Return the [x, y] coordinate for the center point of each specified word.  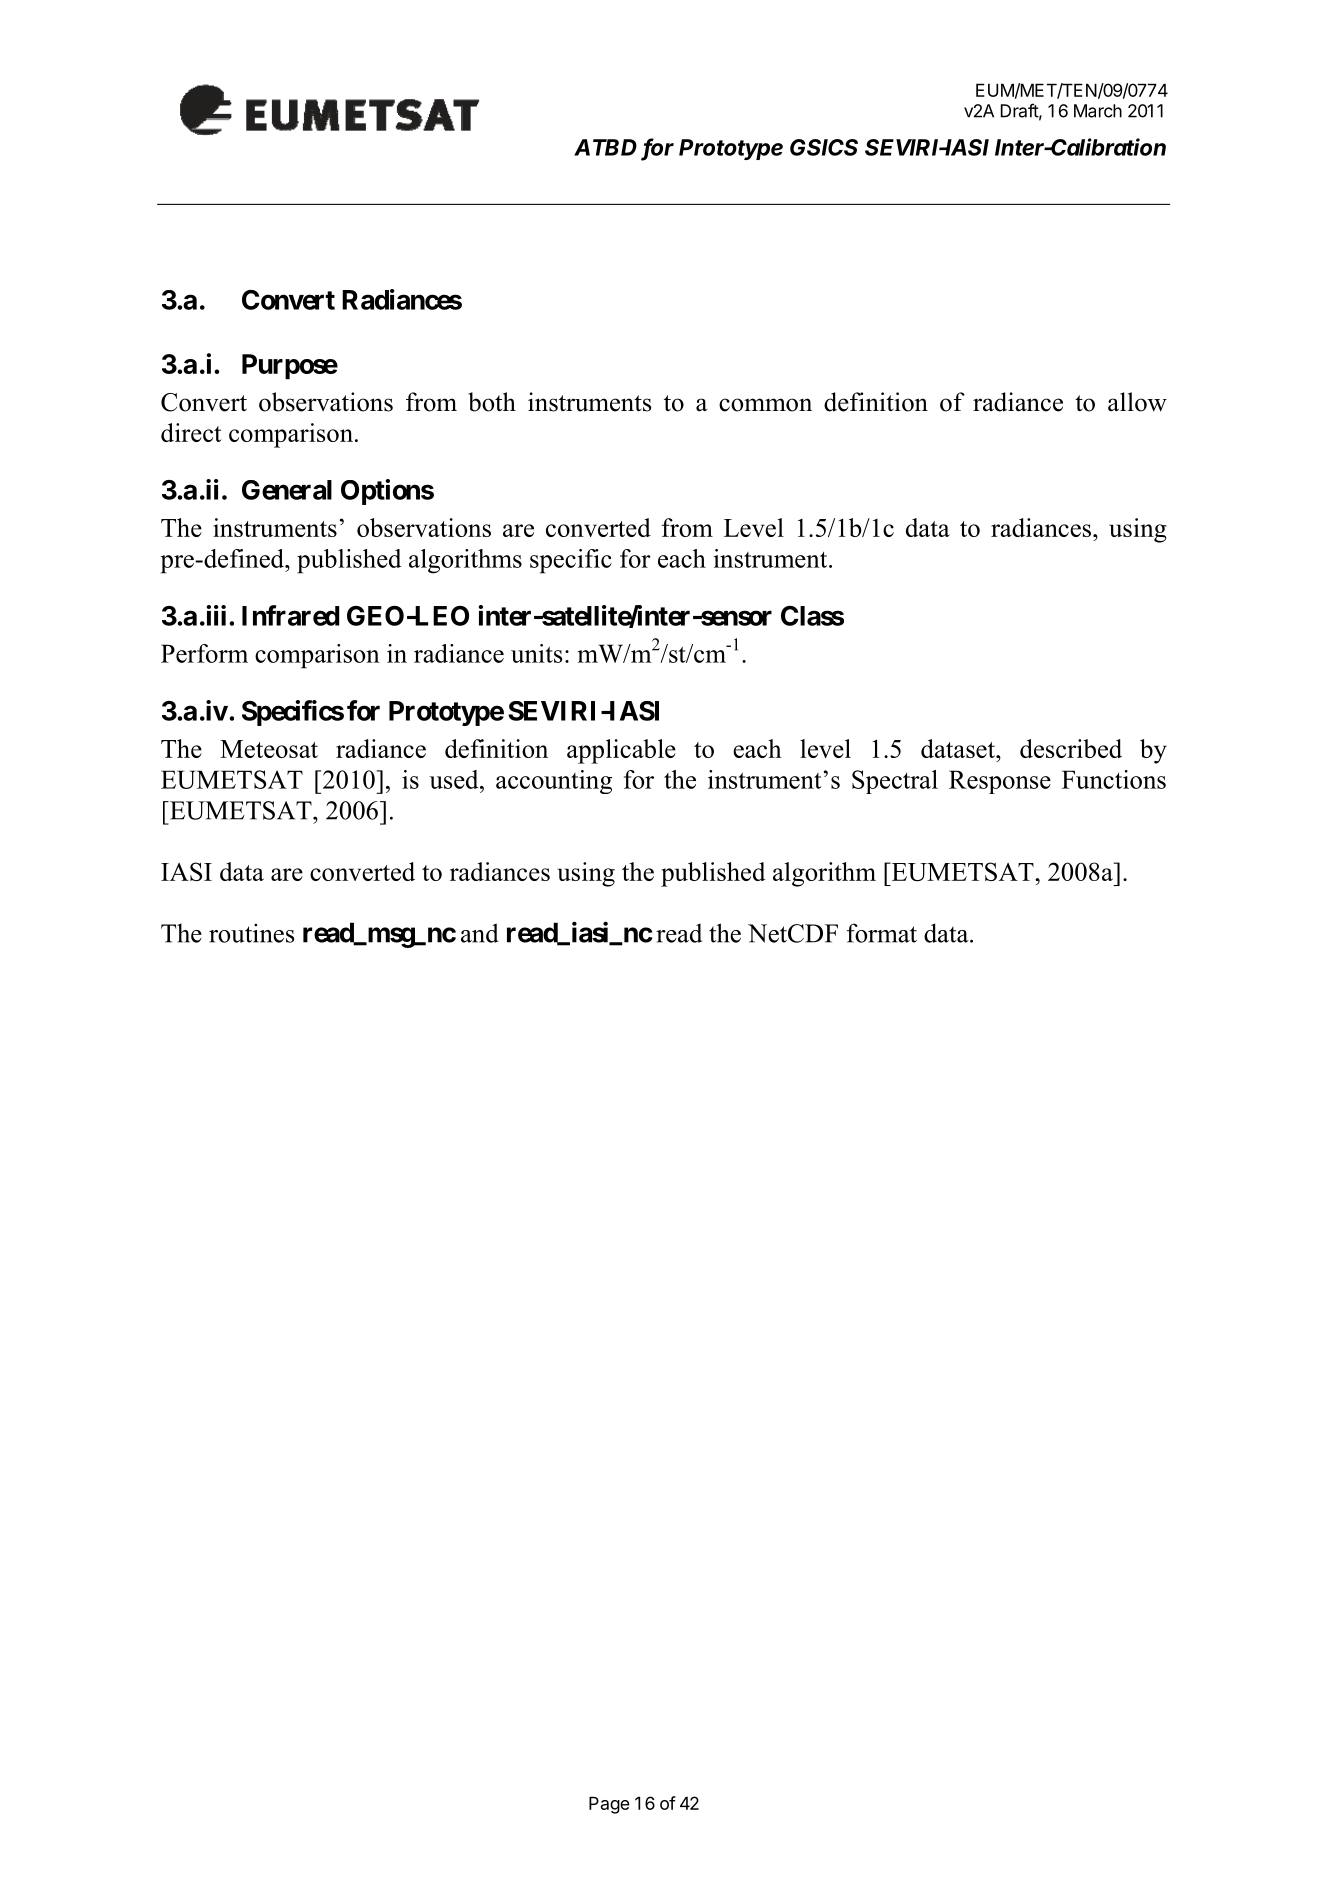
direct [191, 432]
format [882, 933]
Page [609, 1805]
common [765, 405]
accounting [554, 782]
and [480, 933]
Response [1000, 782]
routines [251, 933]
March [1098, 111]
